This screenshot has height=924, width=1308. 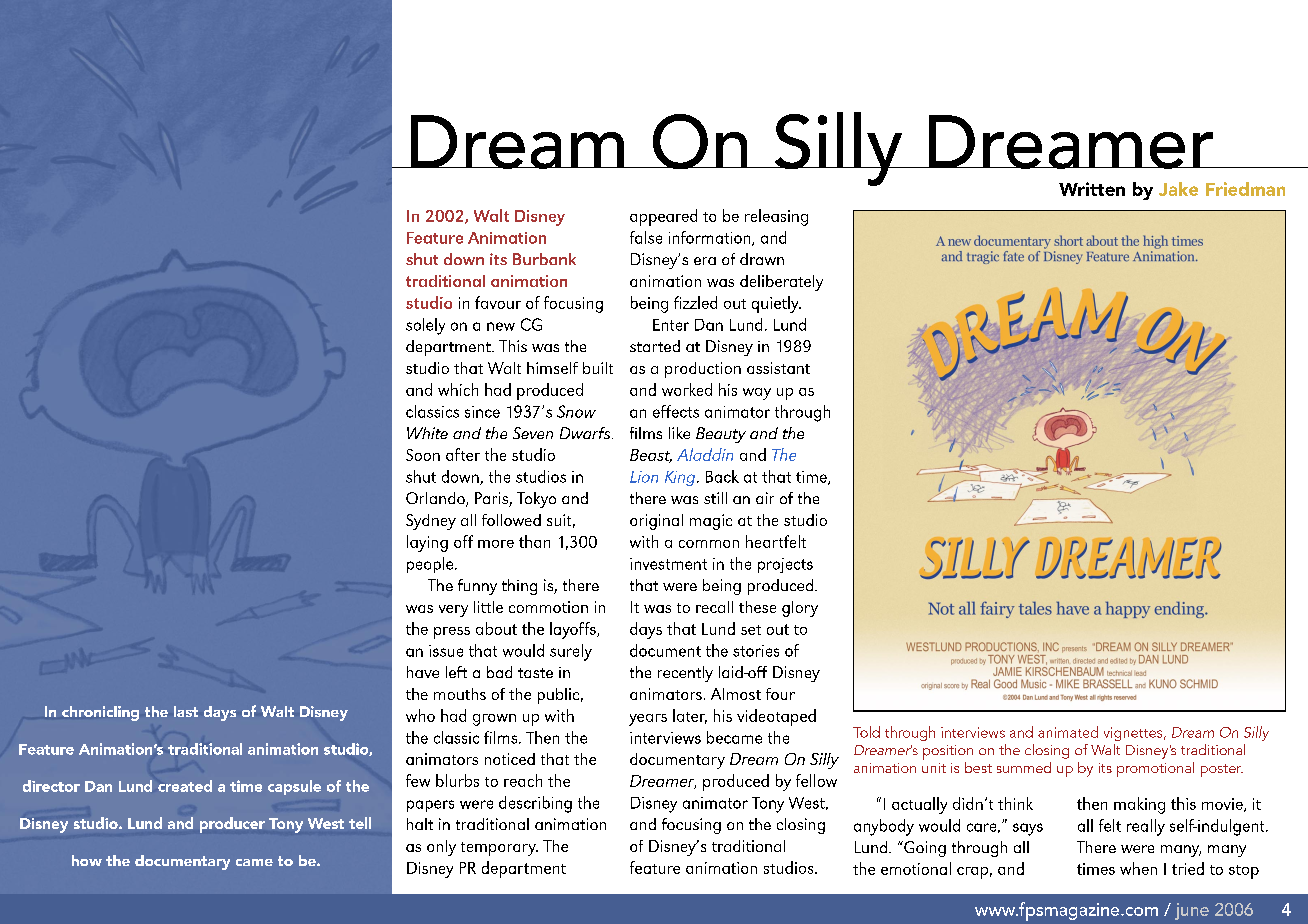 I want to click on producer, so click(x=232, y=825).
